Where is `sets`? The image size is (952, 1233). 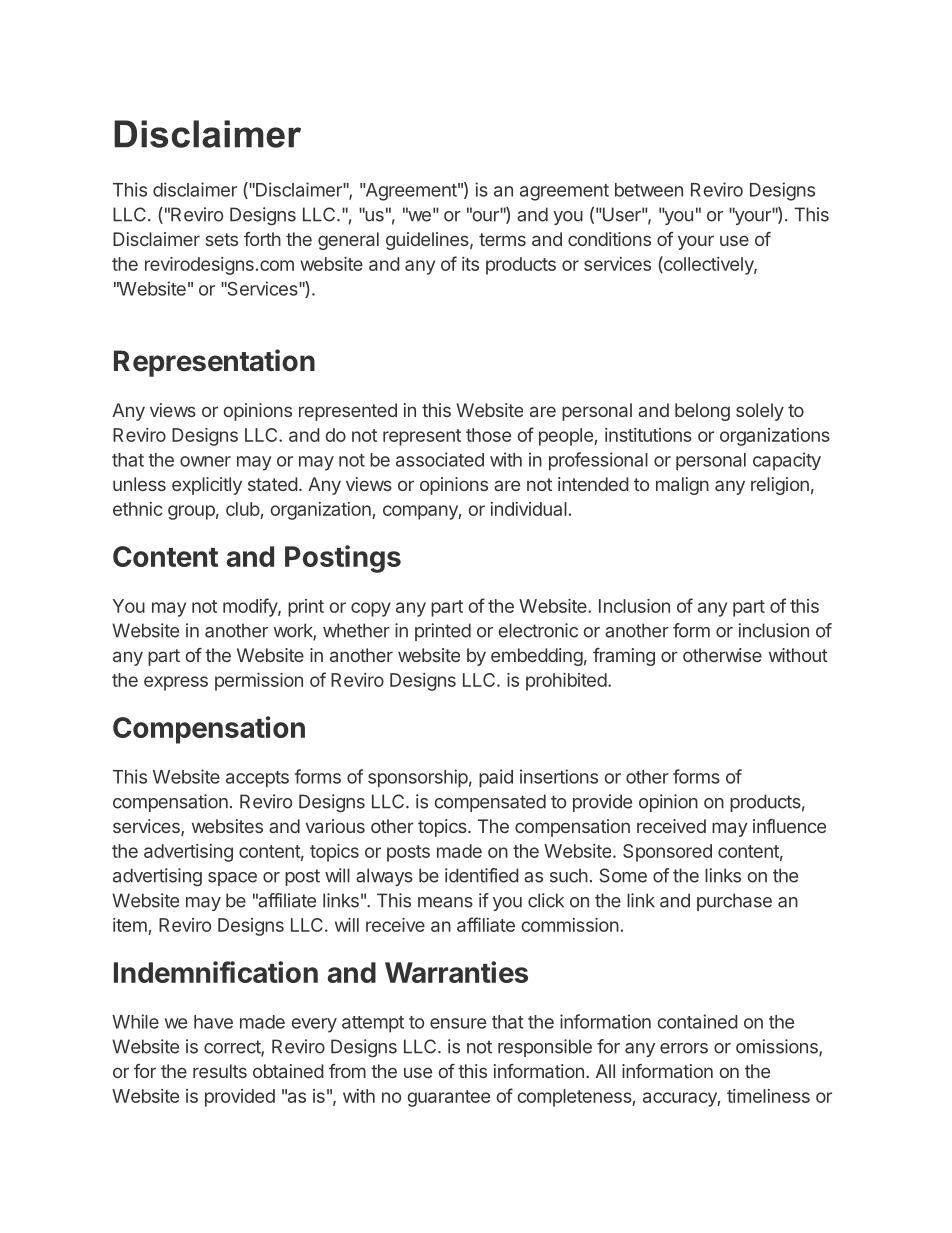 sets is located at coordinates (222, 239).
